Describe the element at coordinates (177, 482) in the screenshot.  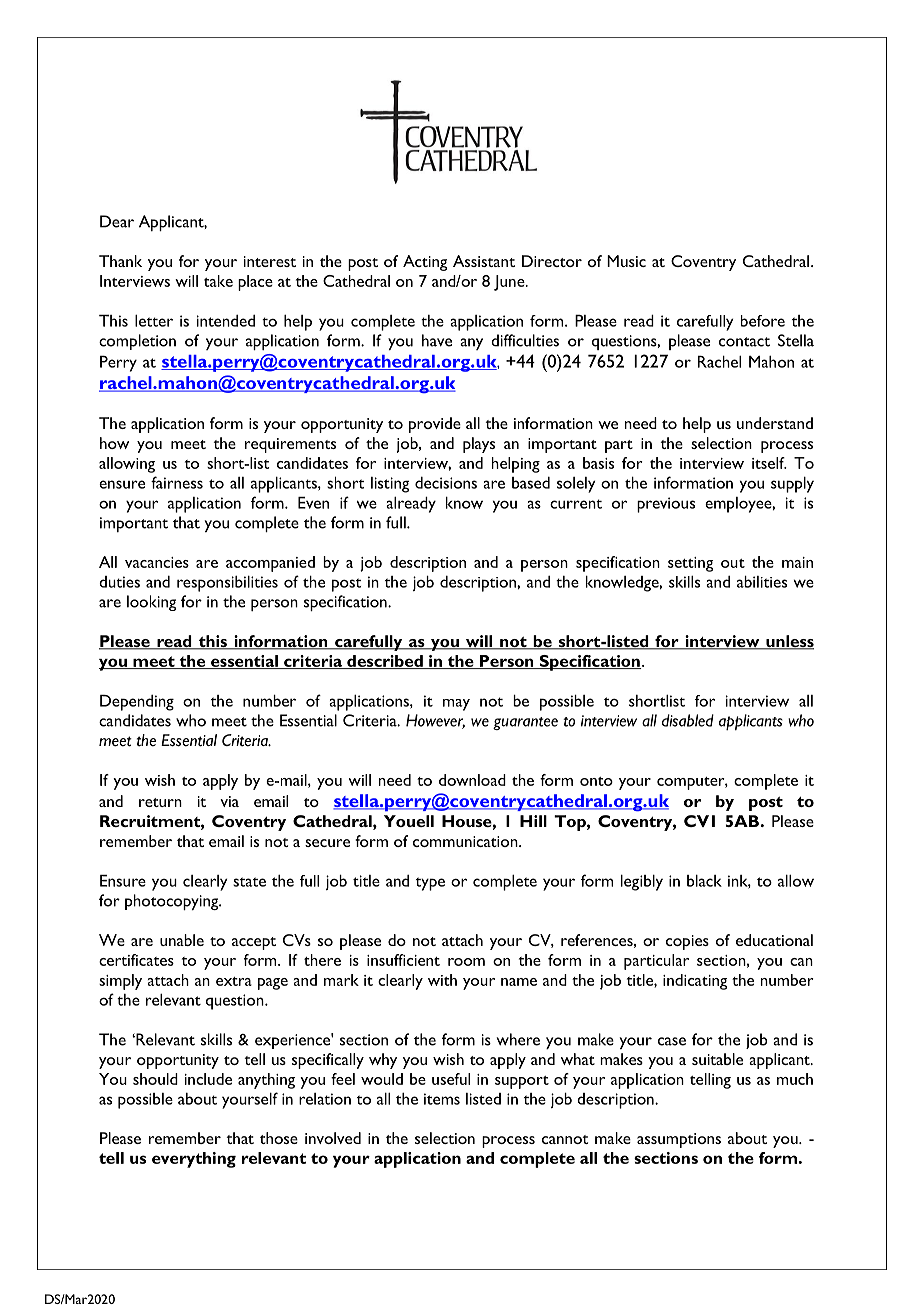
I see `fairness` at that location.
